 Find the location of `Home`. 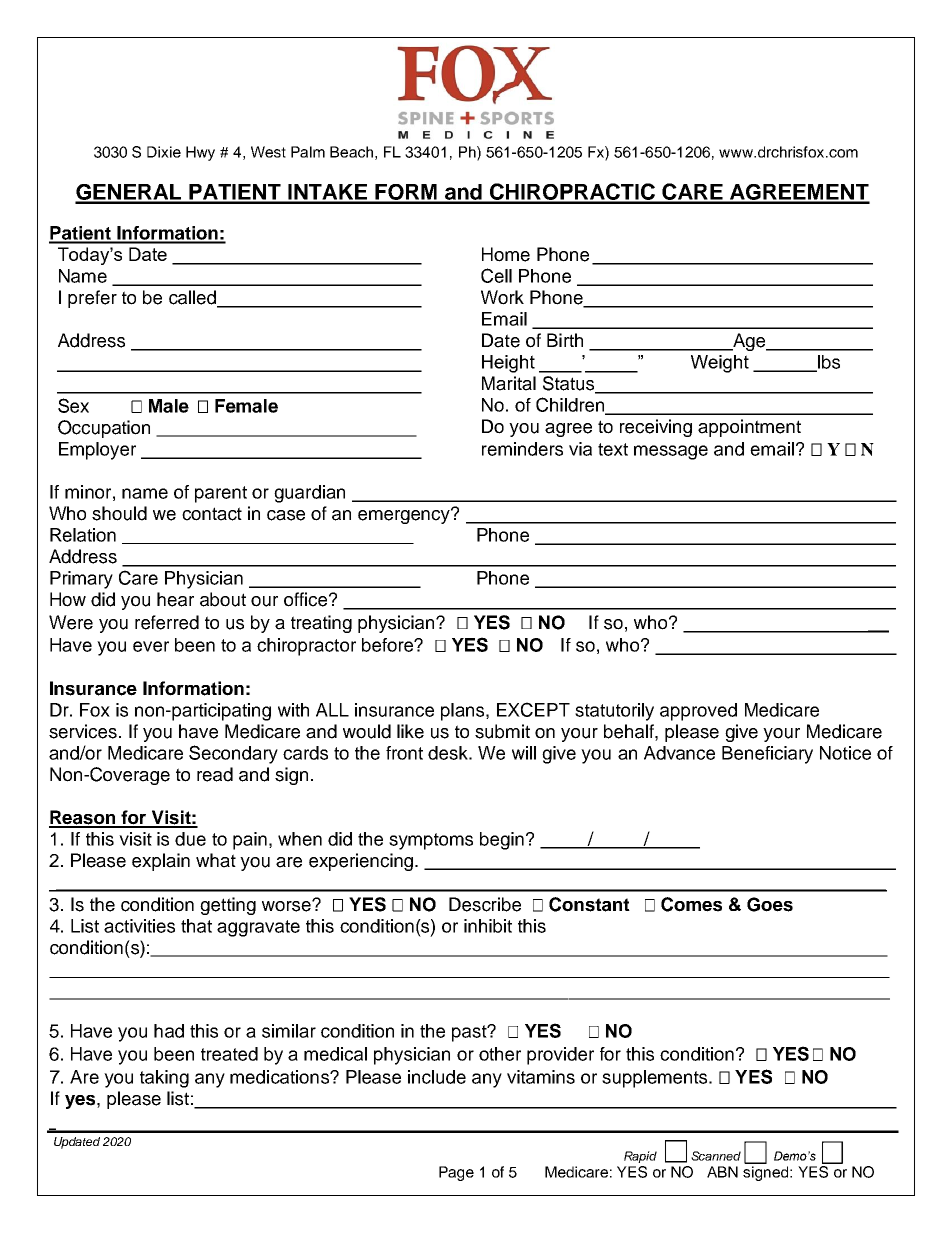

Home is located at coordinates (506, 254).
